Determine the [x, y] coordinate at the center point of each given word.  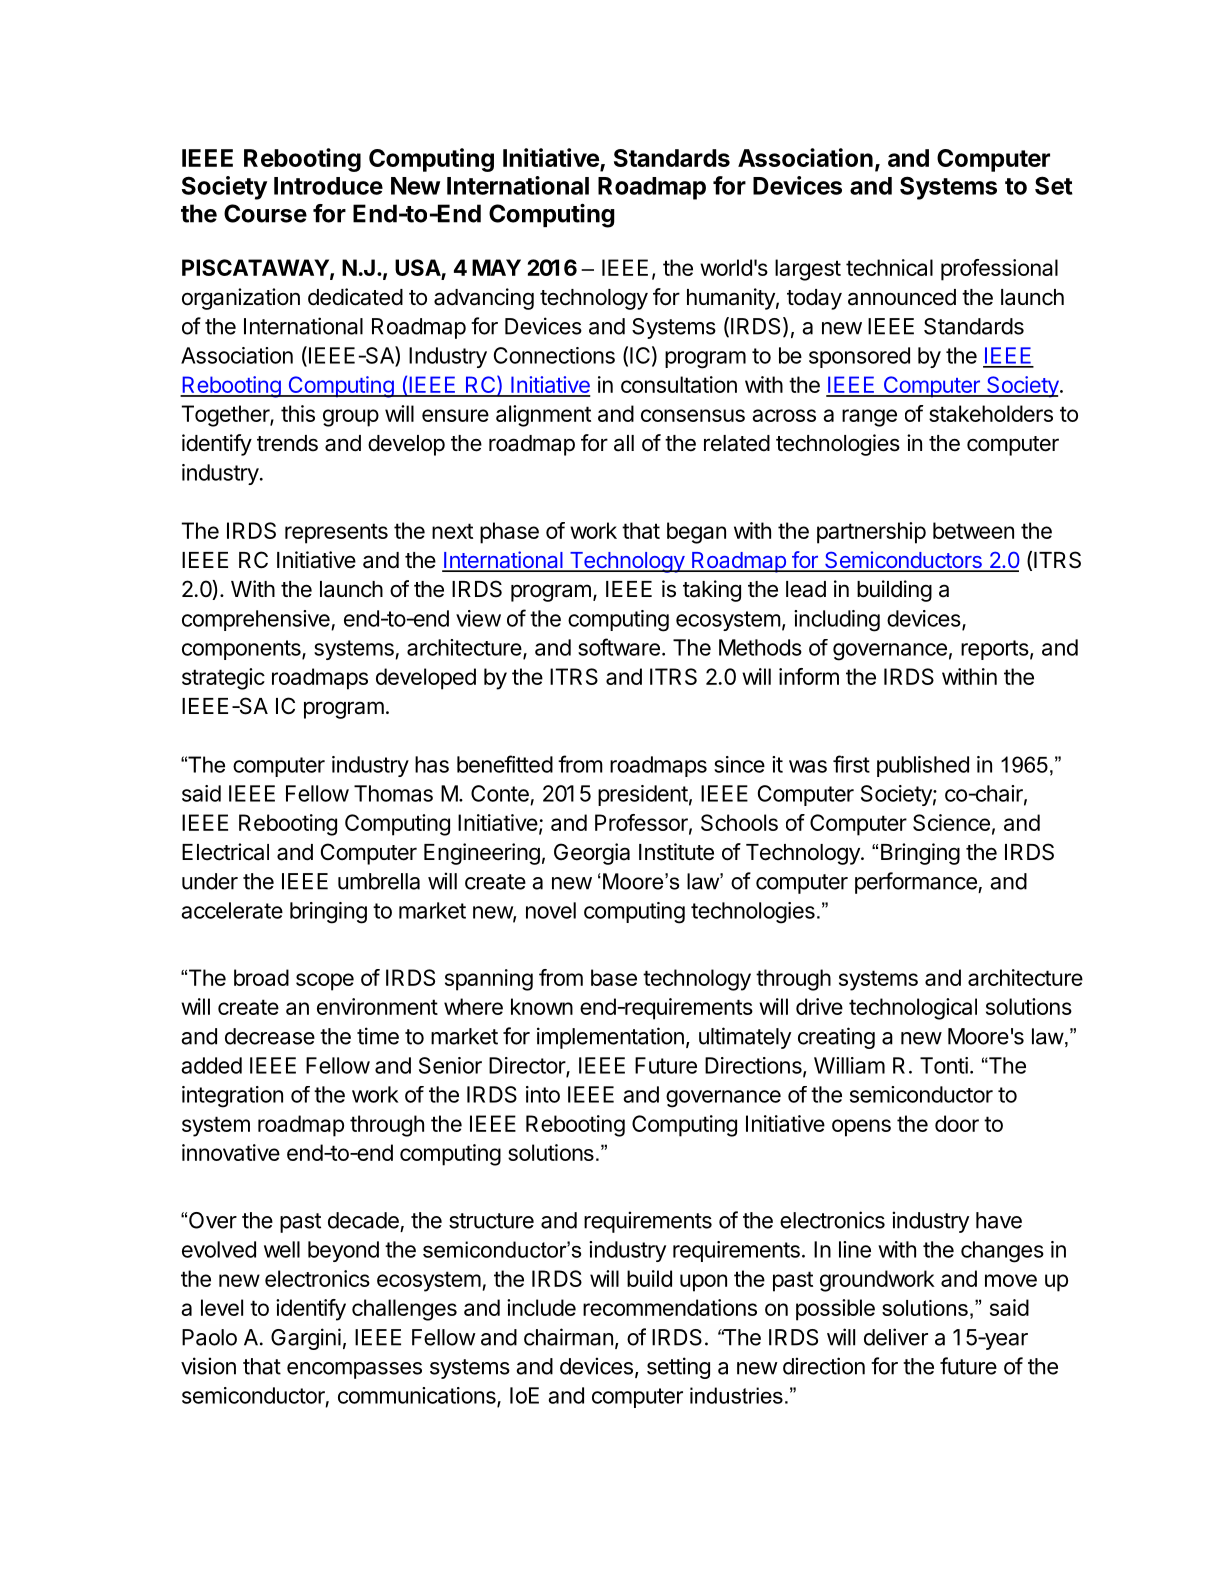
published [923, 766]
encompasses [354, 1370]
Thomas [393, 793]
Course [265, 213]
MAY [496, 267]
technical [889, 267]
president [643, 795]
